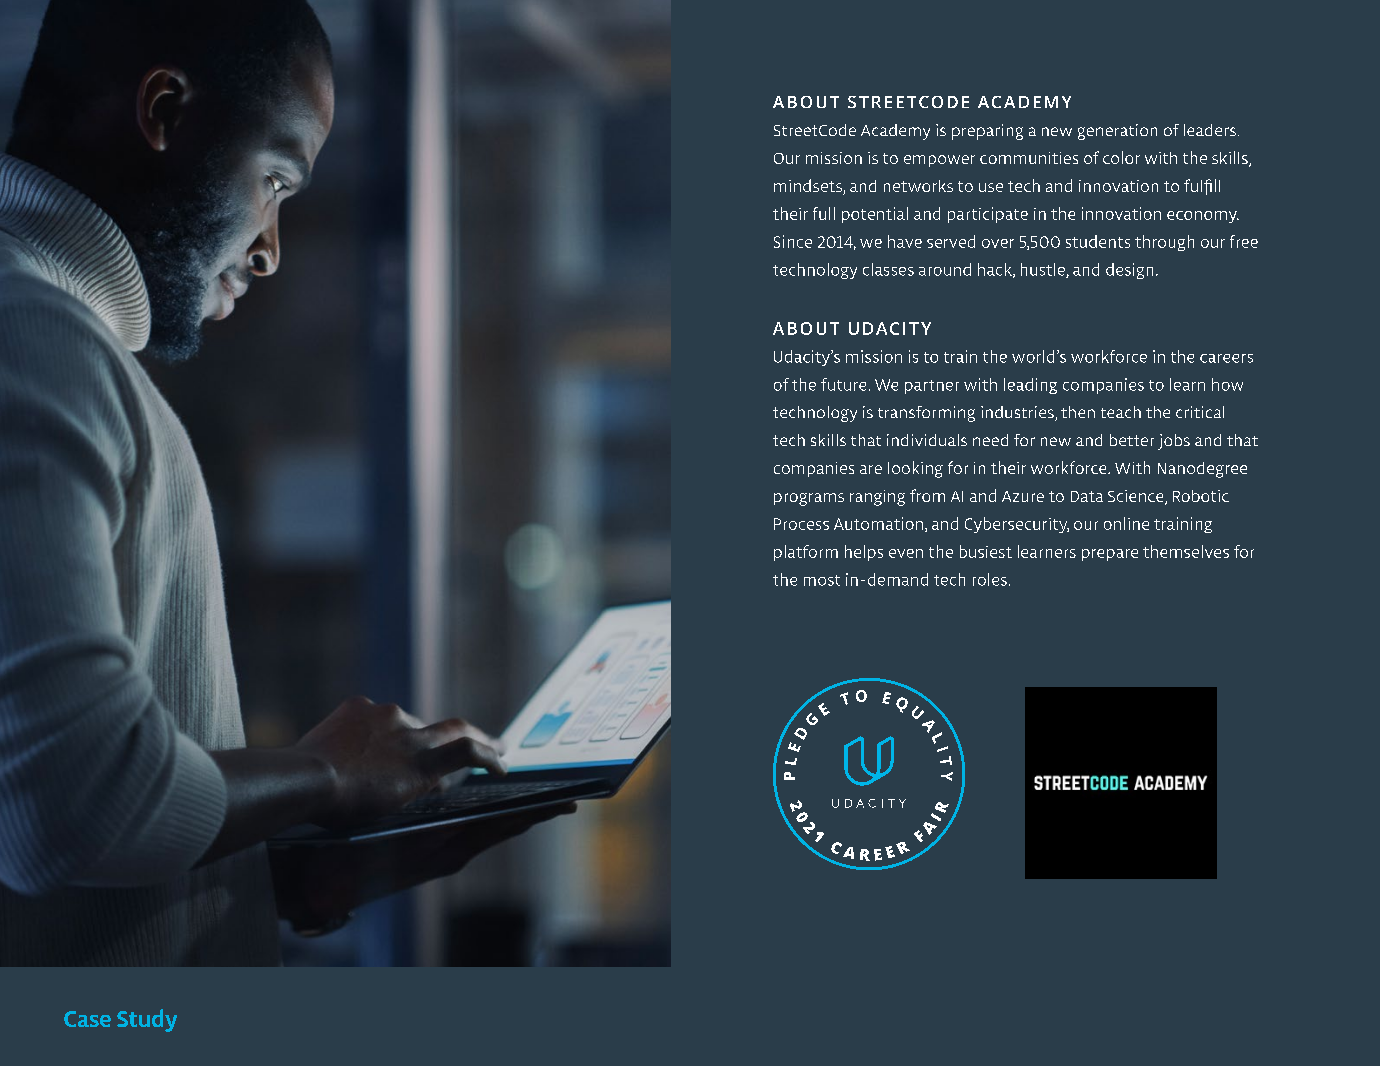  Describe the element at coordinates (806, 553) in the document. I see `platform` at that location.
